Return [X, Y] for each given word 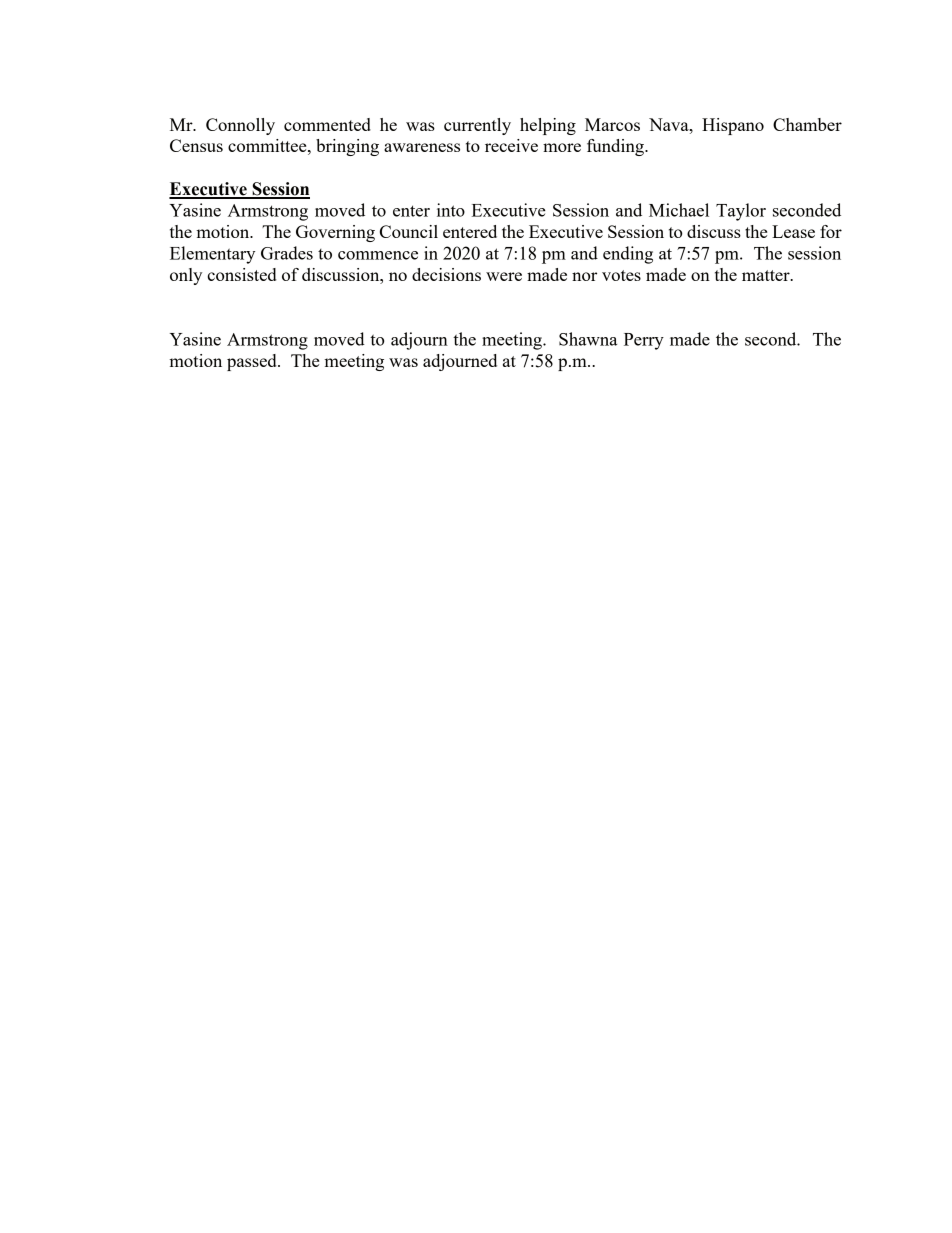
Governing [335, 233]
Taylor [741, 212]
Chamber [807, 124]
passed [253, 362]
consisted [241, 274]
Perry [644, 341]
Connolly [240, 126]
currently [477, 126]
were [504, 276]
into [451, 210]
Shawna [588, 339]
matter [767, 275]
